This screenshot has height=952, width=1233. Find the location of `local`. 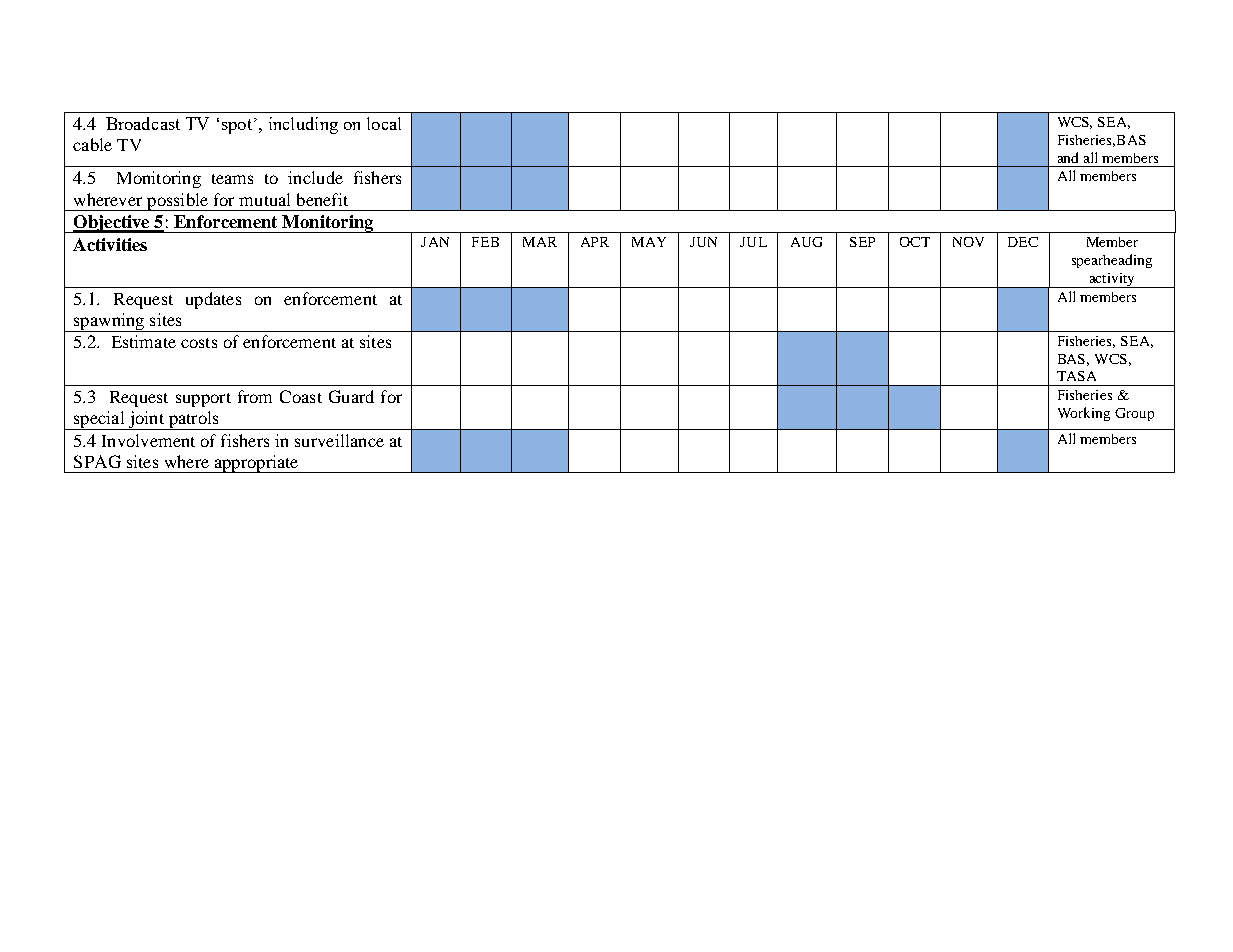

local is located at coordinates (384, 123).
